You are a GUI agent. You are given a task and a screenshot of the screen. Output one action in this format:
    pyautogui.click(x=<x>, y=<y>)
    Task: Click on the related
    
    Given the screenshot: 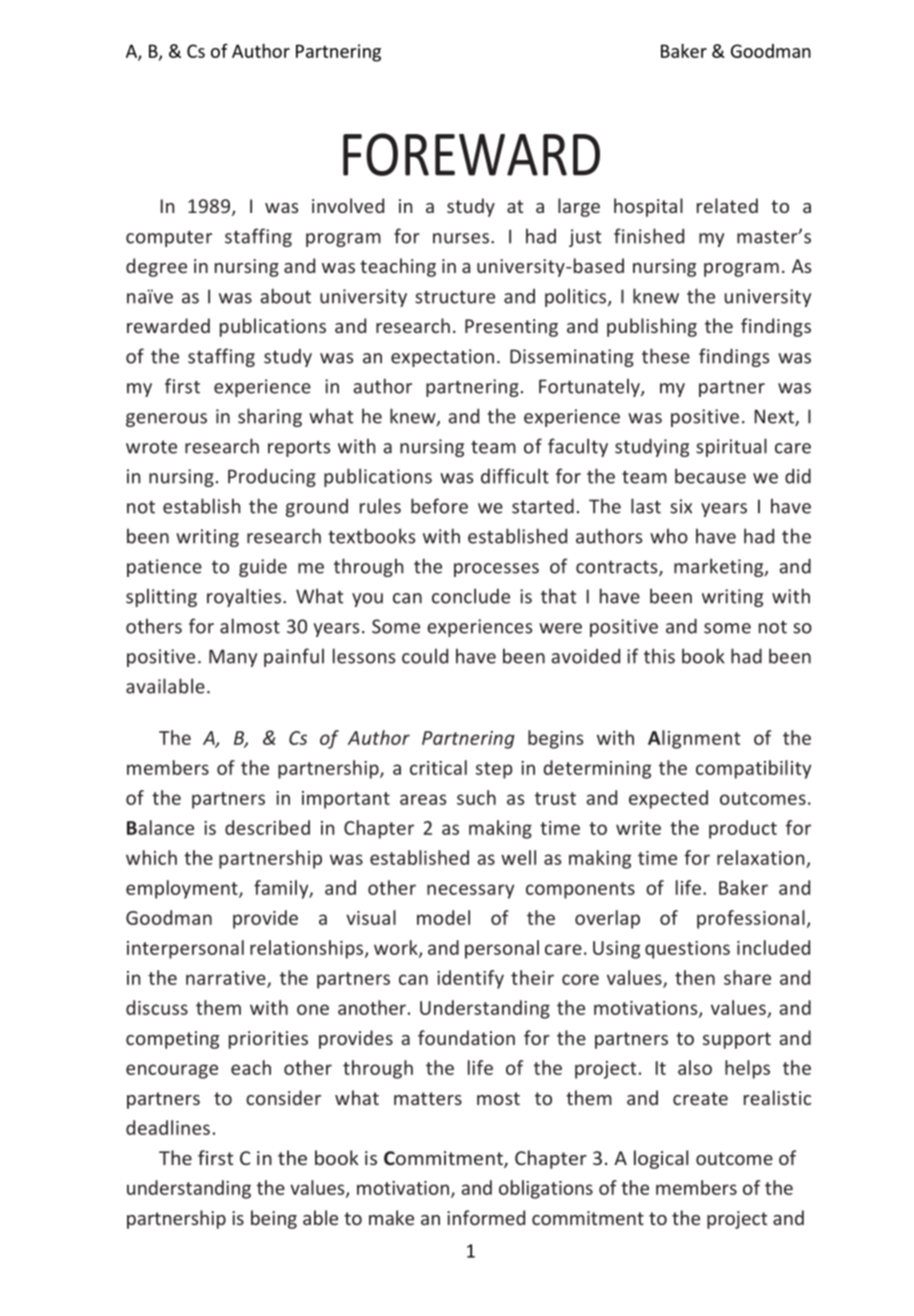 What is the action you would take?
    pyautogui.click(x=727, y=205)
